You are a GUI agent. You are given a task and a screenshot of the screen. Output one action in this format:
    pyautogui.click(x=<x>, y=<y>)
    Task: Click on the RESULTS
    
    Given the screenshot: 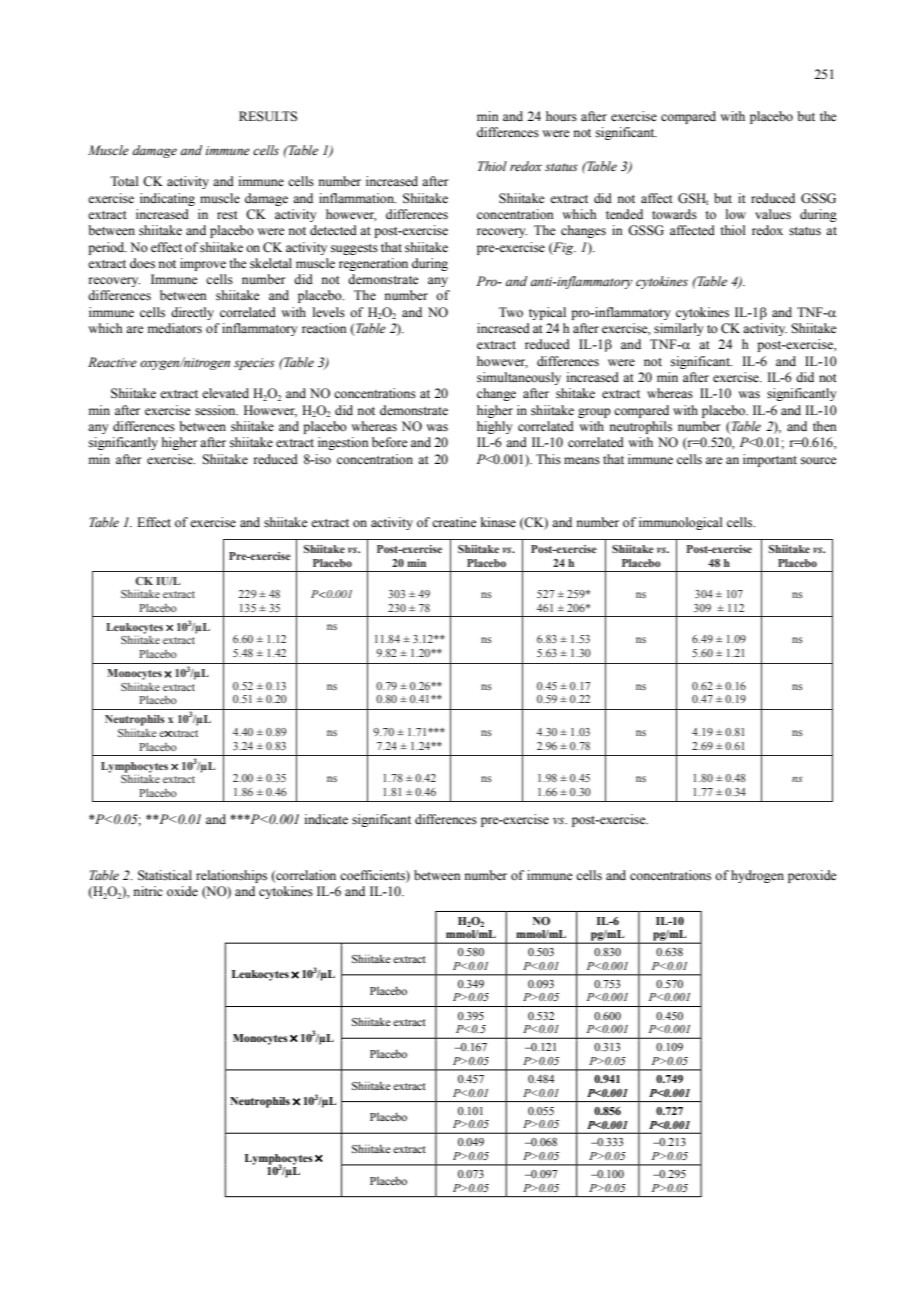 What is the action you would take?
    pyautogui.click(x=268, y=116)
